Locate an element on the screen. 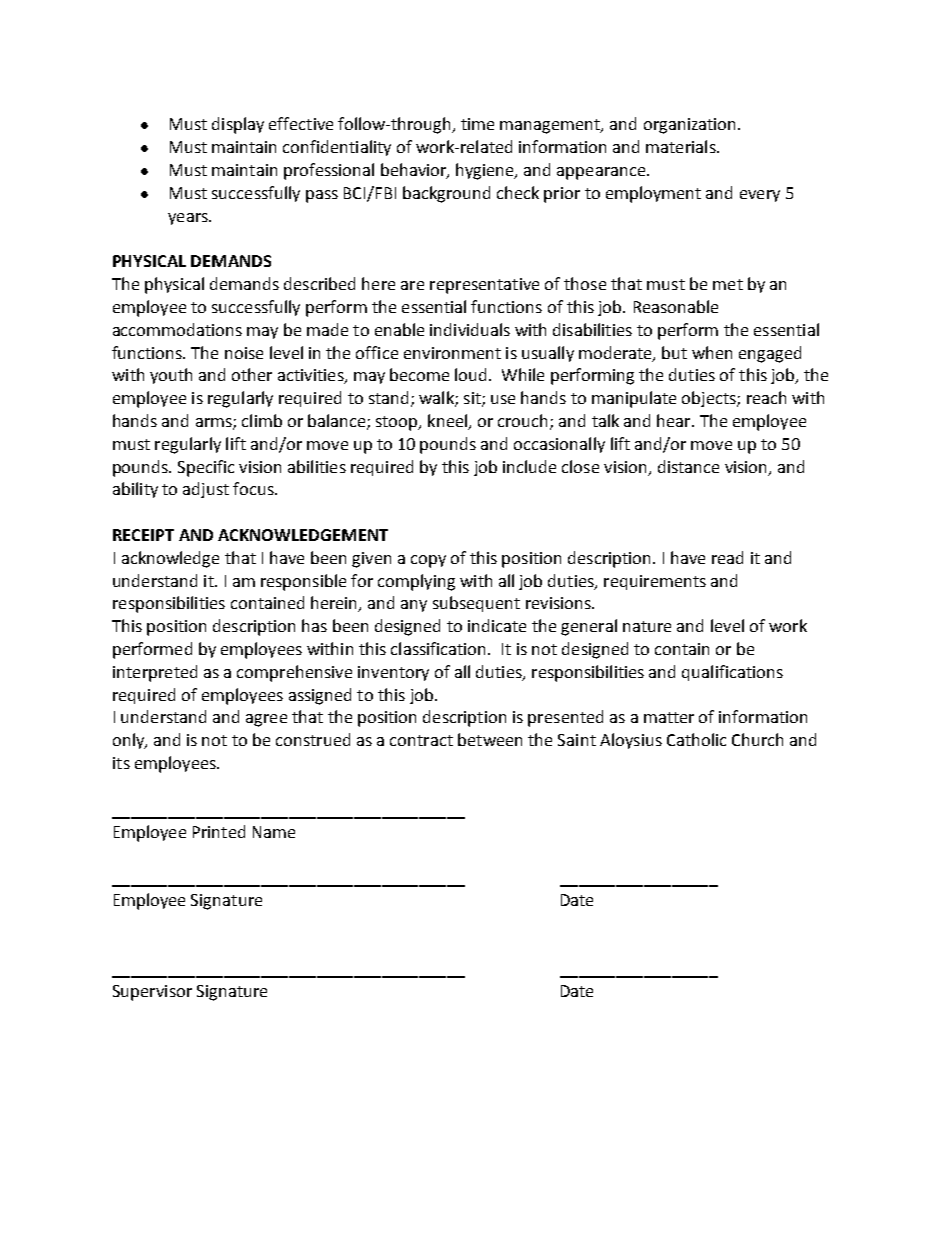 Image resolution: width=952 pixels, height=1233 pixels. RECEIPT is located at coordinates (143, 535).
